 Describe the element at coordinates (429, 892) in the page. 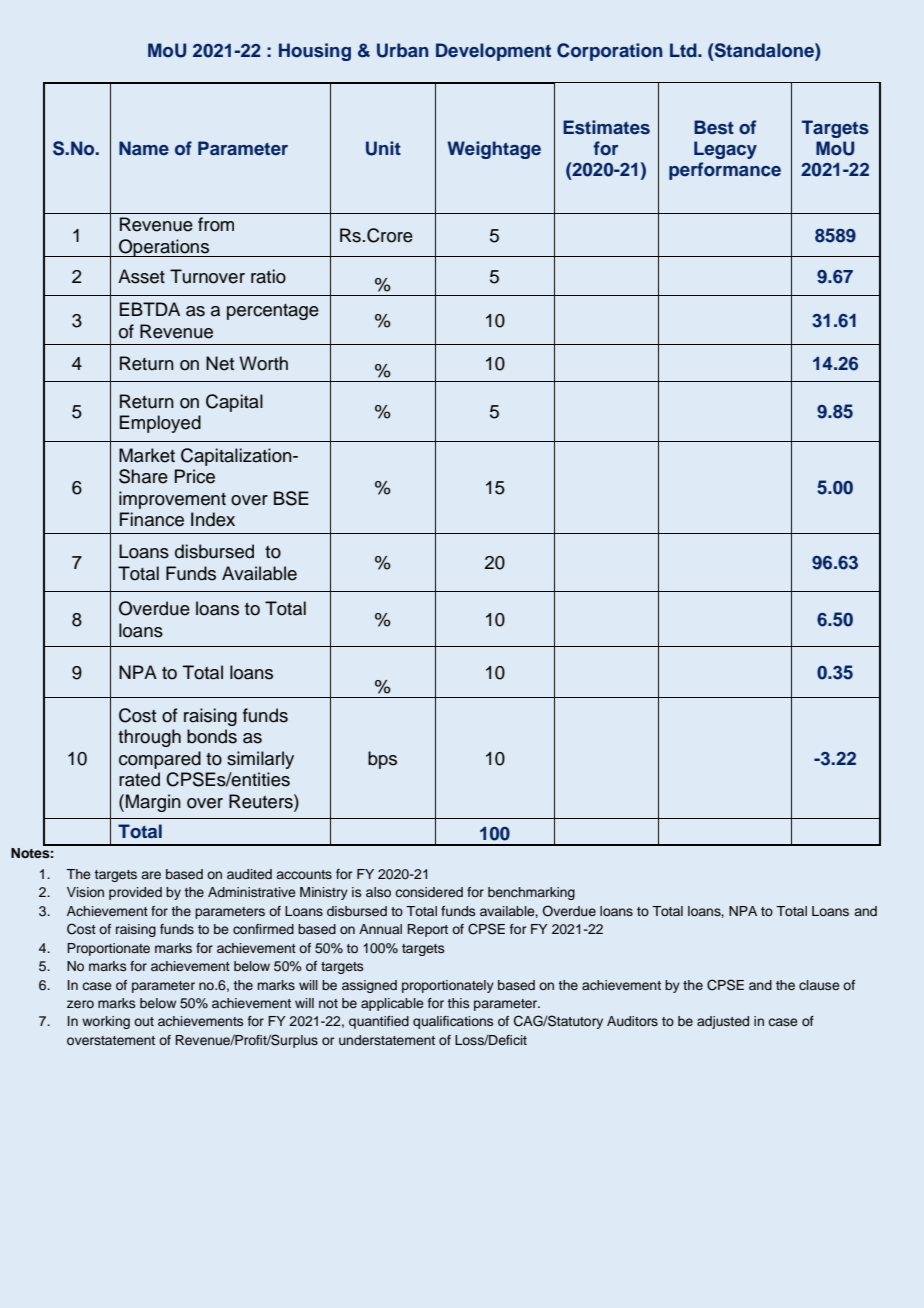

I see `considered` at that location.
